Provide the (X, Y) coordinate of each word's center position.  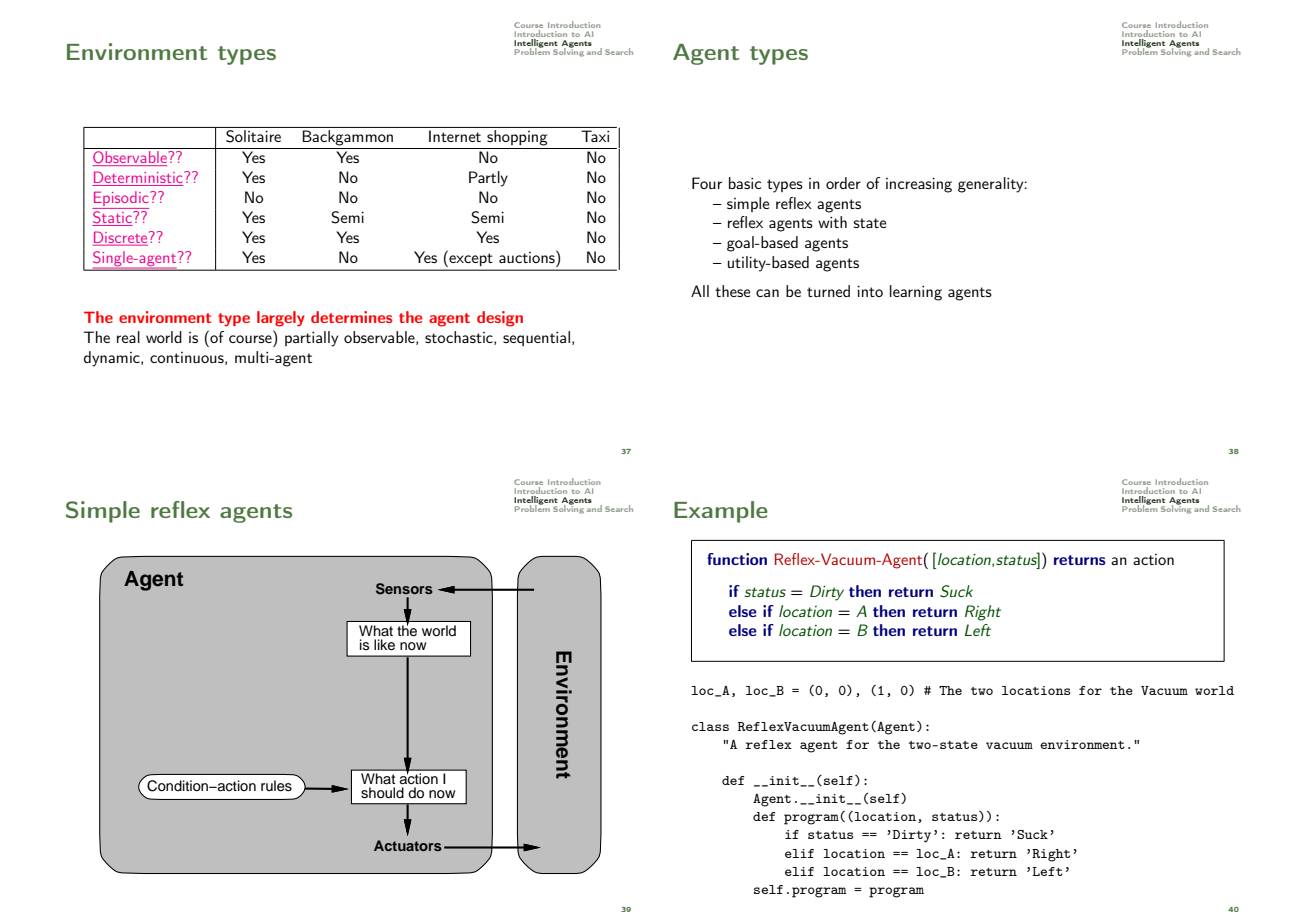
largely (281, 319)
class (710, 726)
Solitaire (253, 136)
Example (721, 512)
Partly (488, 179)
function (737, 559)
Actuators (408, 845)
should (382, 793)
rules (276, 786)
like (384, 645)
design (500, 319)
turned (828, 291)
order (843, 183)
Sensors (404, 589)
